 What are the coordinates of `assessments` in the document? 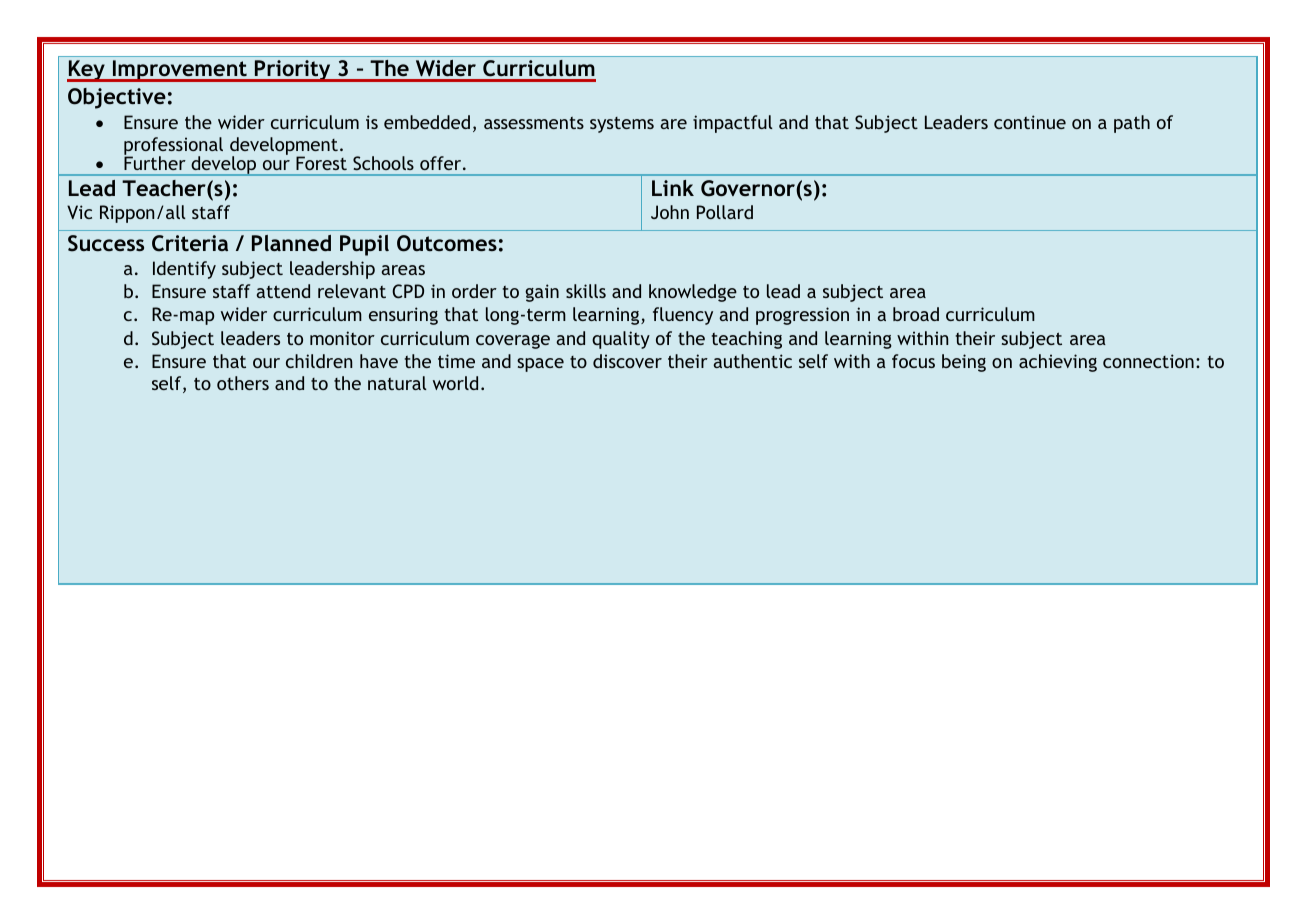 It's located at (534, 123).
